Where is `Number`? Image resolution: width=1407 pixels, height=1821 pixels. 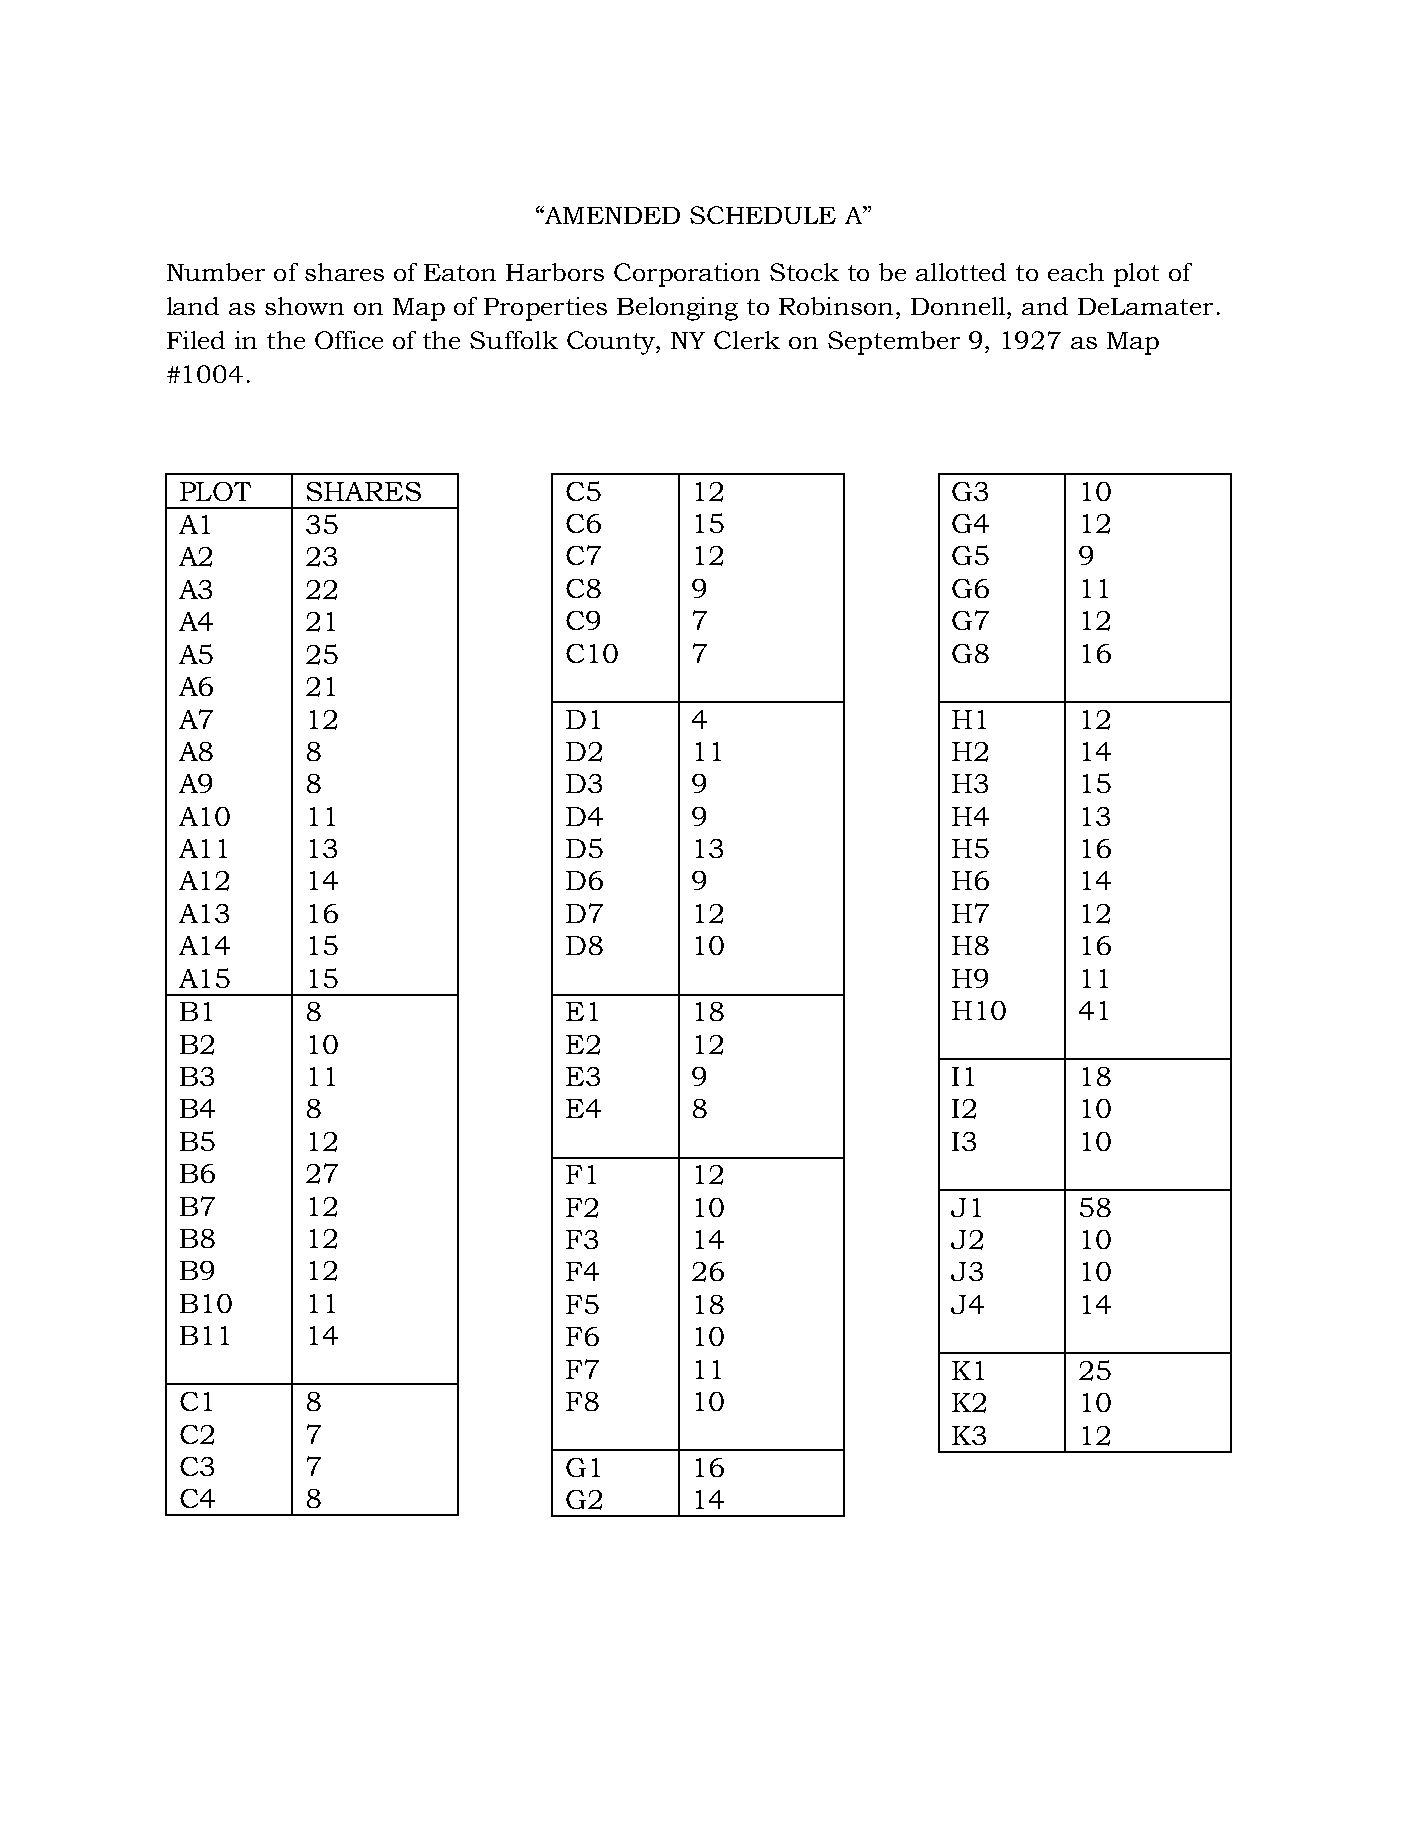 Number is located at coordinates (216, 272).
